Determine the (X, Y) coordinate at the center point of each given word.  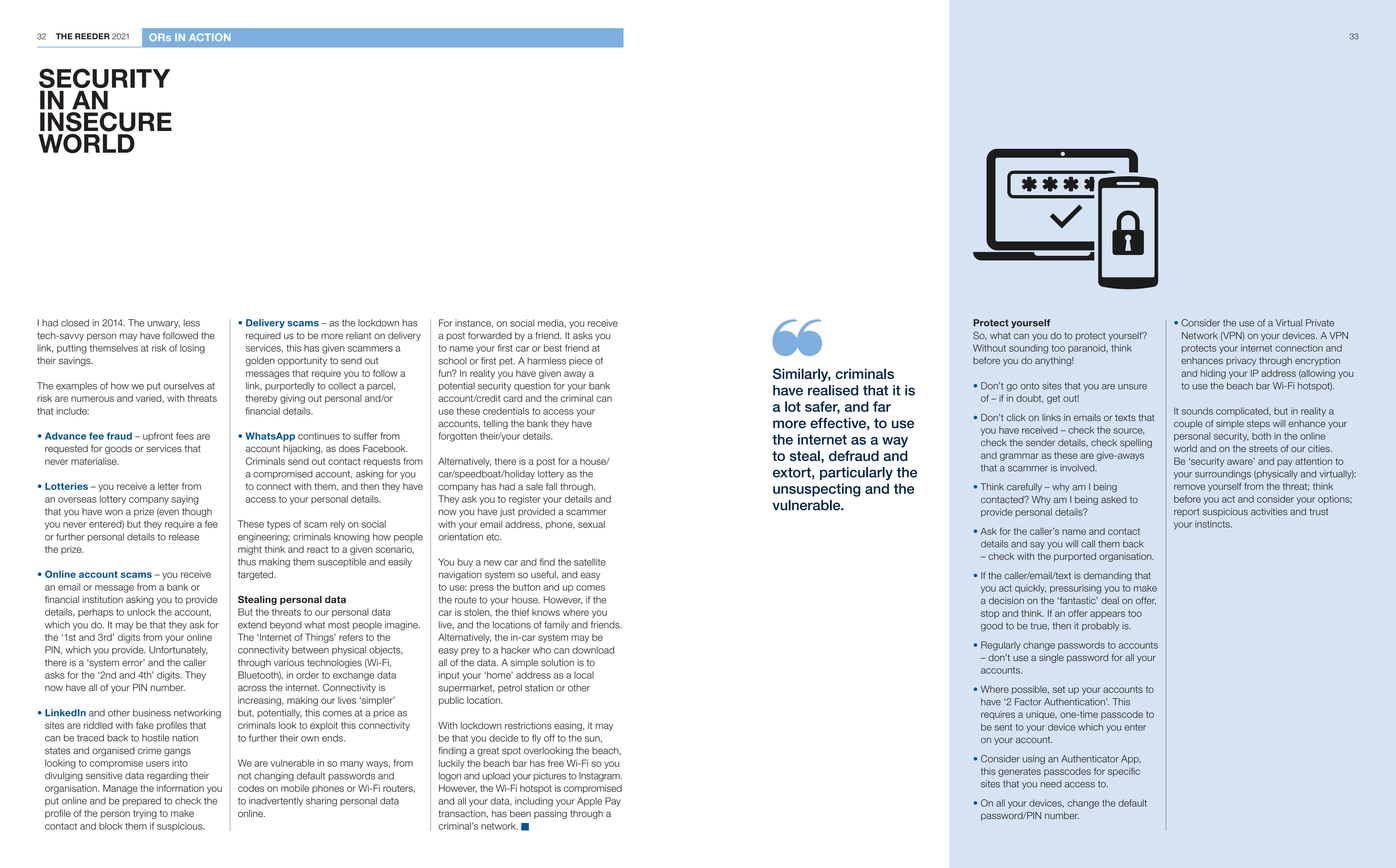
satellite (590, 562)
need (1051, 784)
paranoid (1088, 348)
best (553, 348)
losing (192, 349)
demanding (1108, 576)
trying (145, 814)
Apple (589, 802)
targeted (256, 575)
